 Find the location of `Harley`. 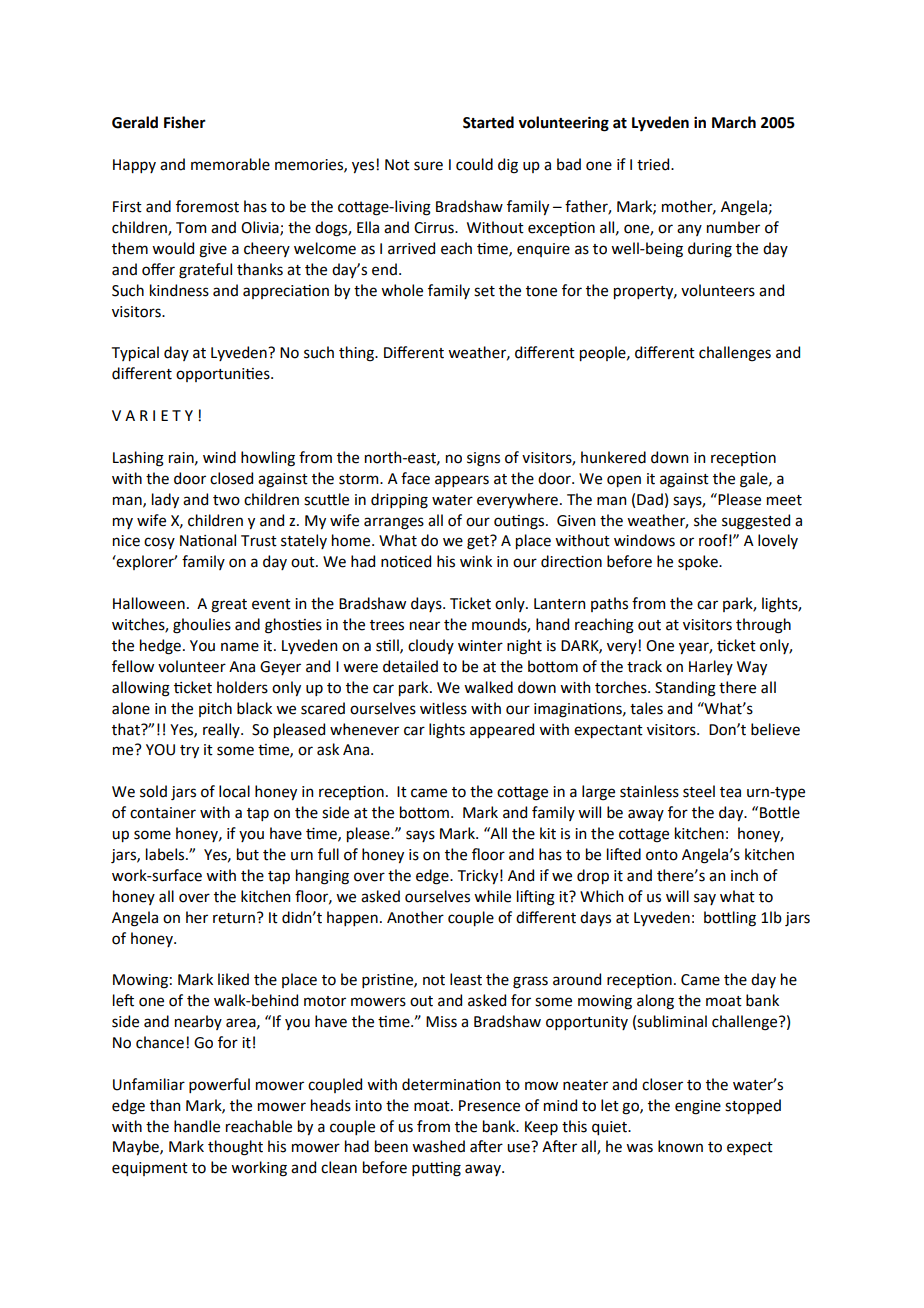

Harley is located at coordinates (711, 667).
